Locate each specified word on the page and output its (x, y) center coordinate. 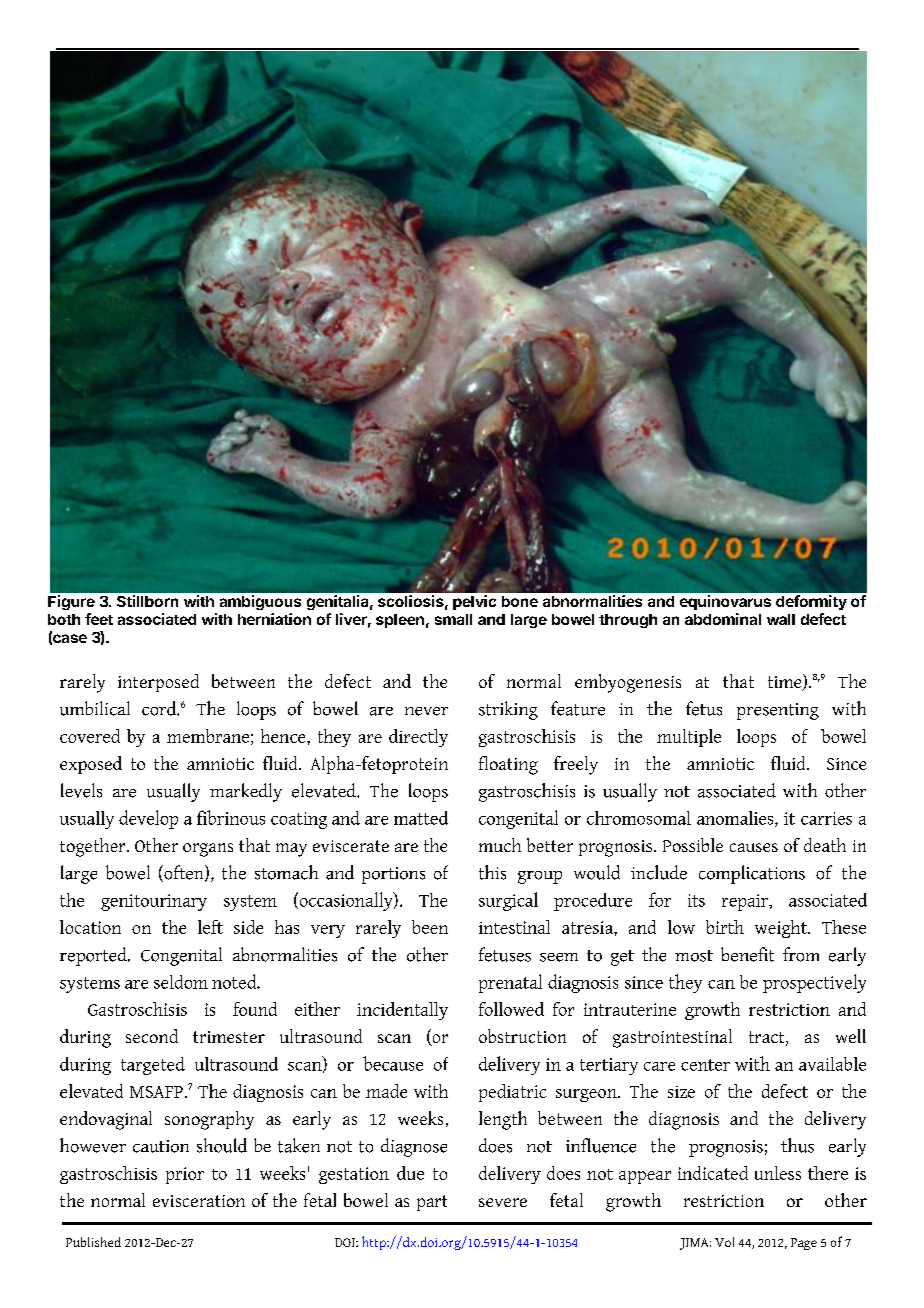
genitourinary (154, 902)
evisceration (199, 1201)
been (430, 927)
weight (782, 929)
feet (99, 619)
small (453, 619)
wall (781, 619)
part (432, 1203)
